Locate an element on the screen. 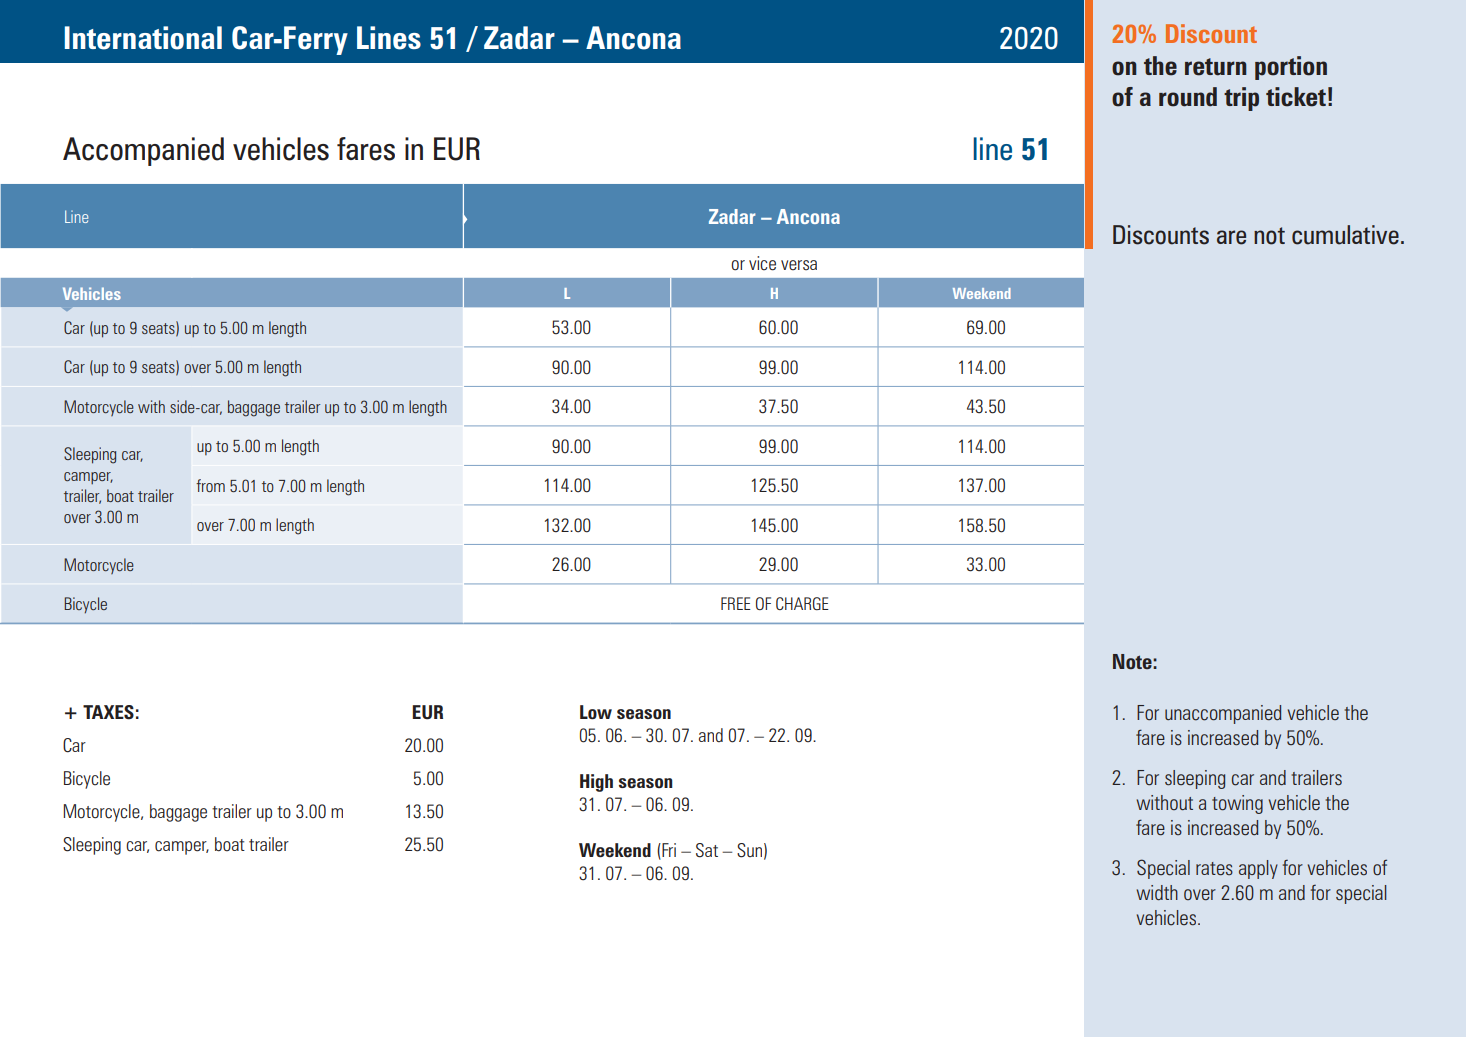 The height and width of the screenshot is (1037, 1466). CHARGE is located at coordinates (802, 603).
